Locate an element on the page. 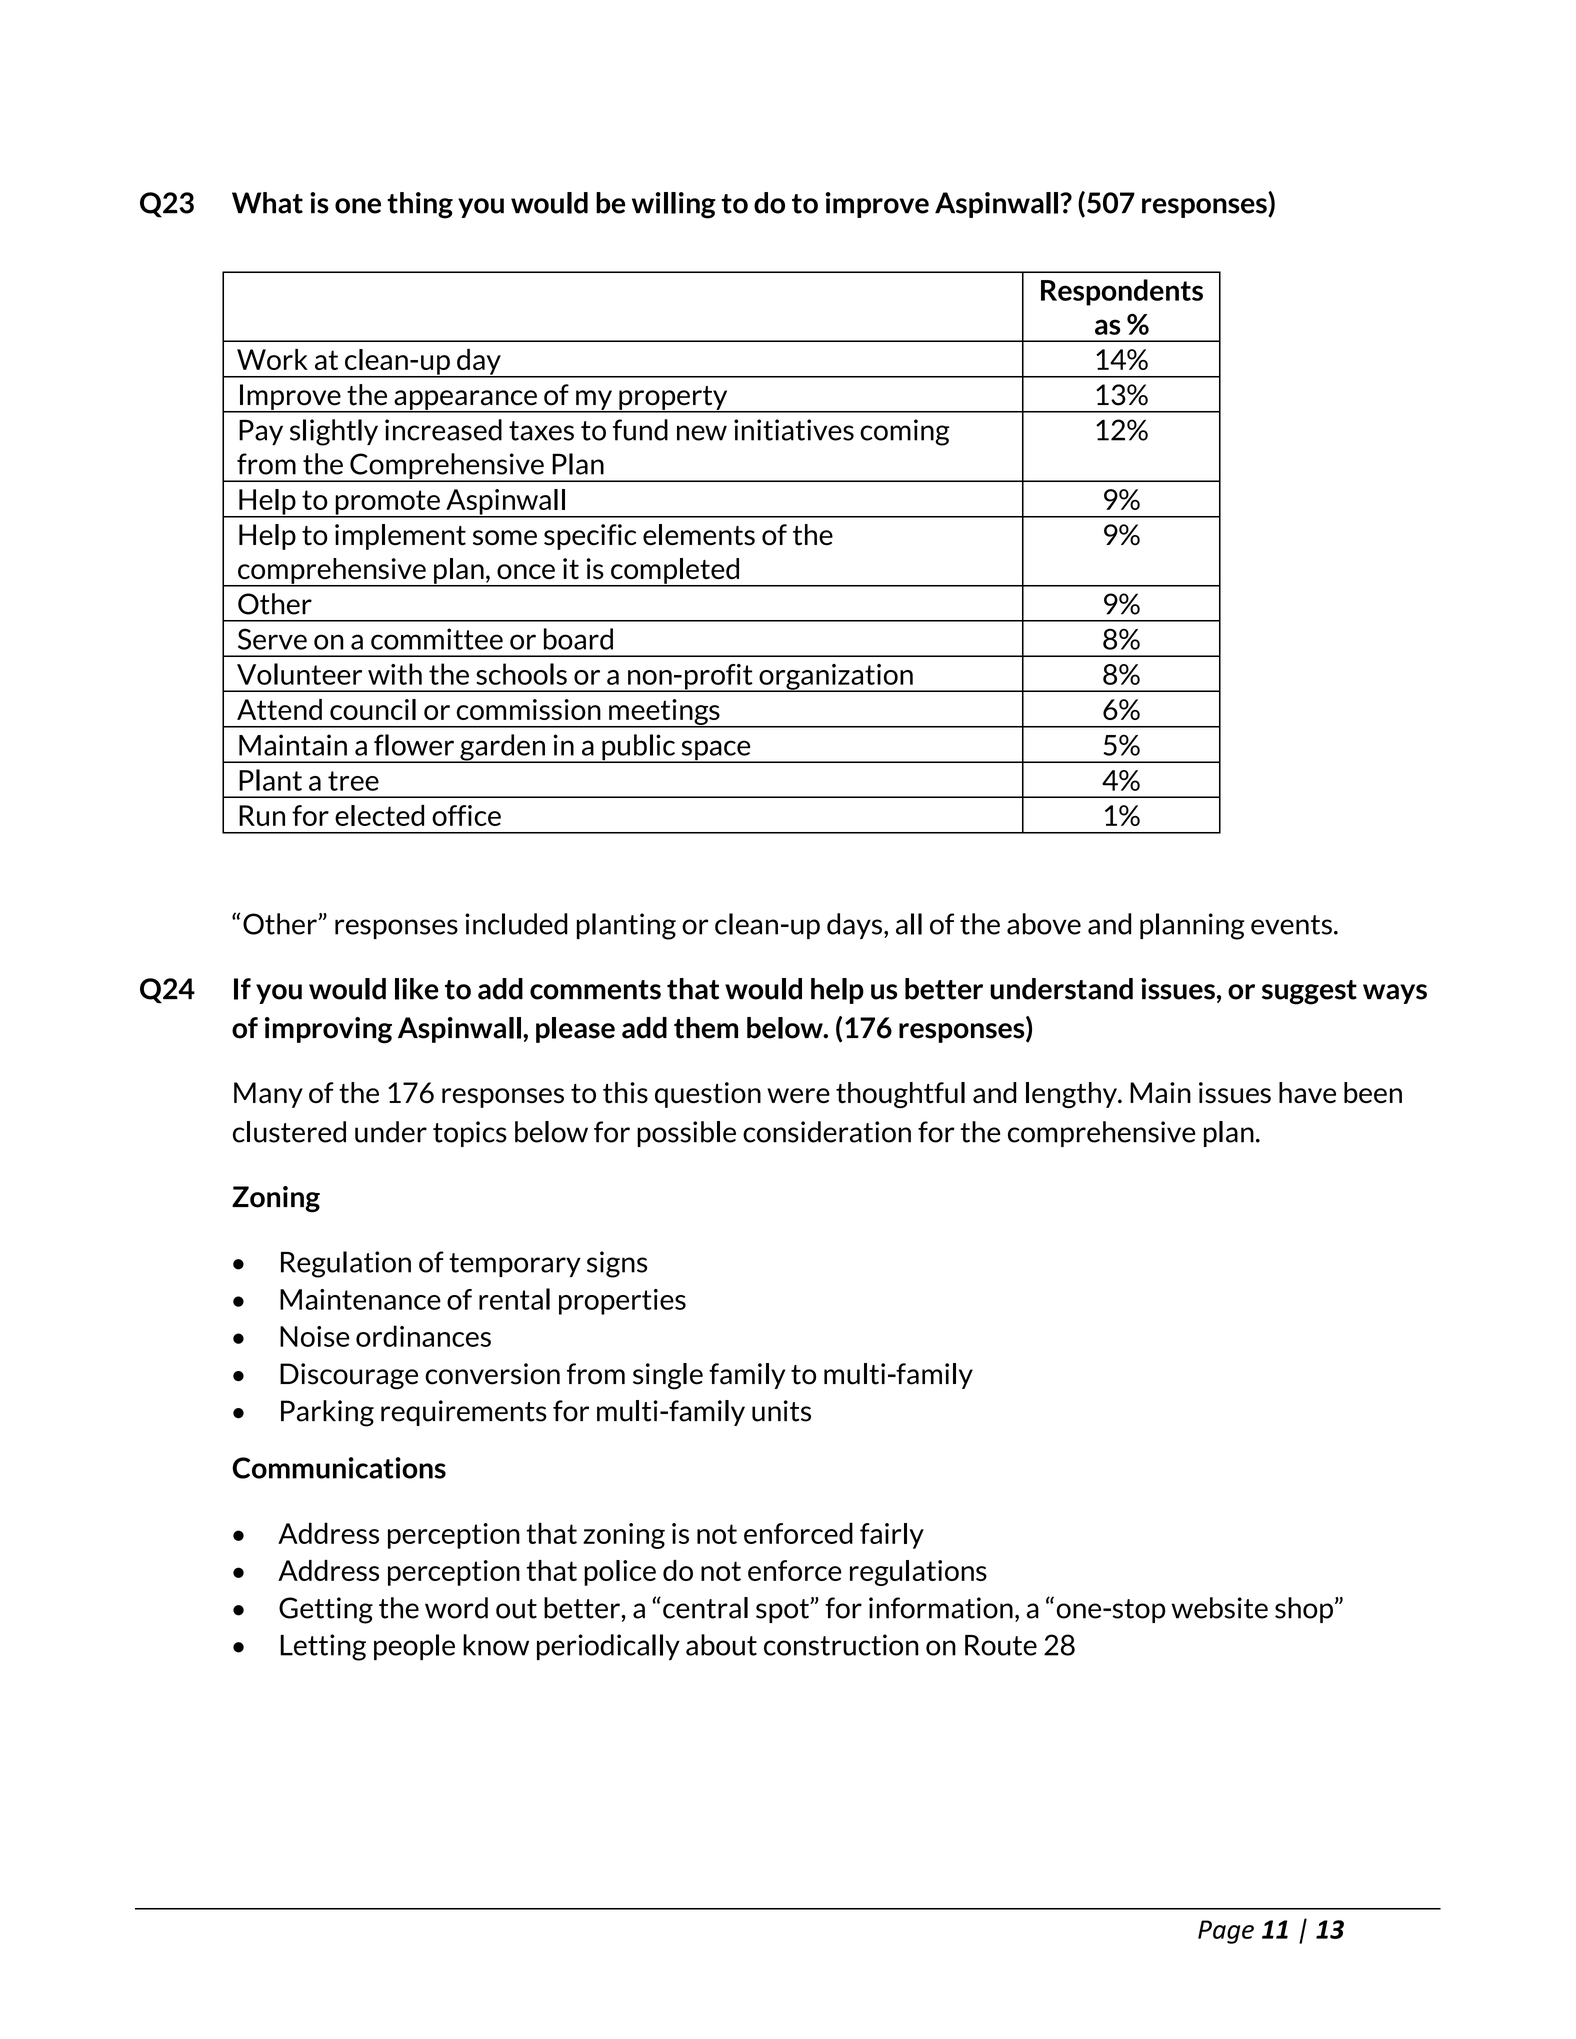  thing is located at coordinates (420, 205).
